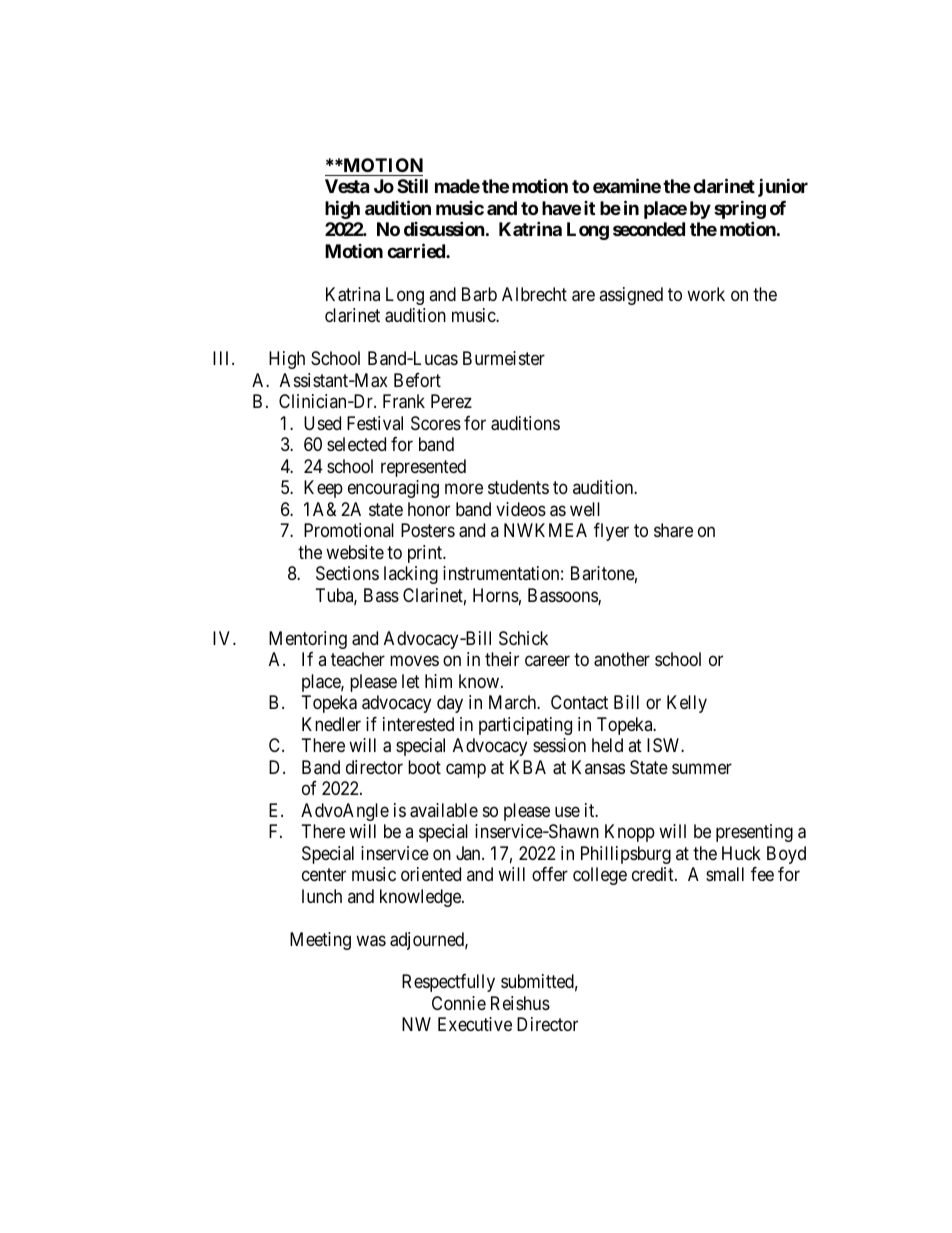  I want to click on Executive, so click(475, 1024).
